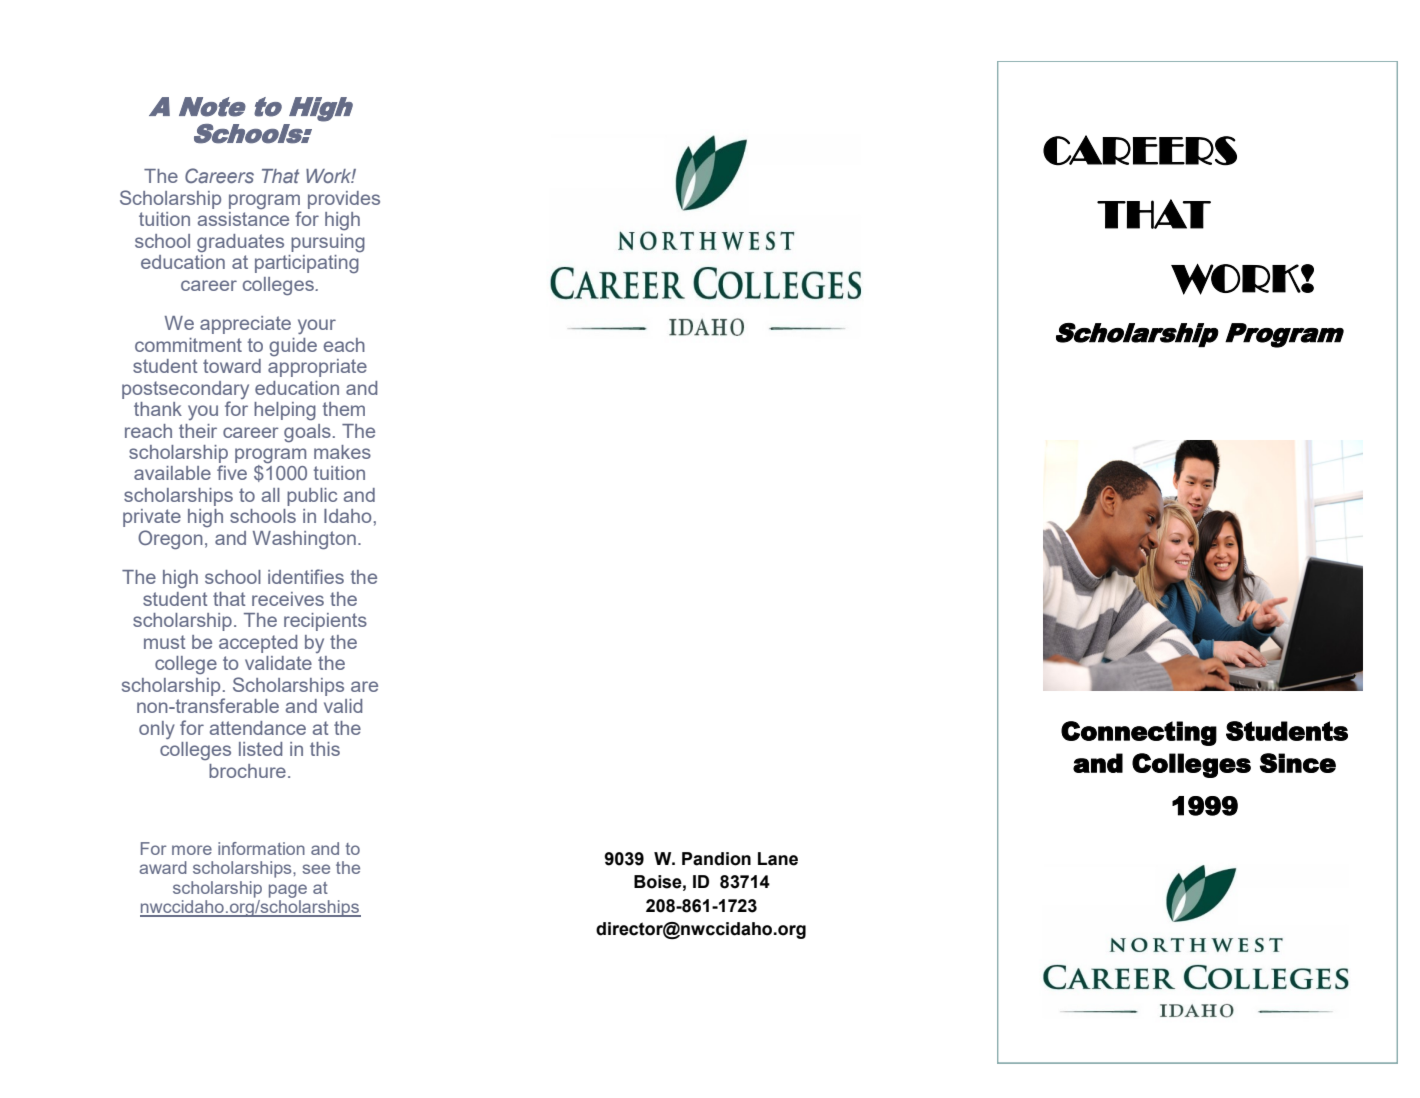 This screenshot has width=1420, height=1098. What do you see at coordinates (1139, 733) in the screenshot?
I see `Connecting` at bounding box center [1139, 733].
